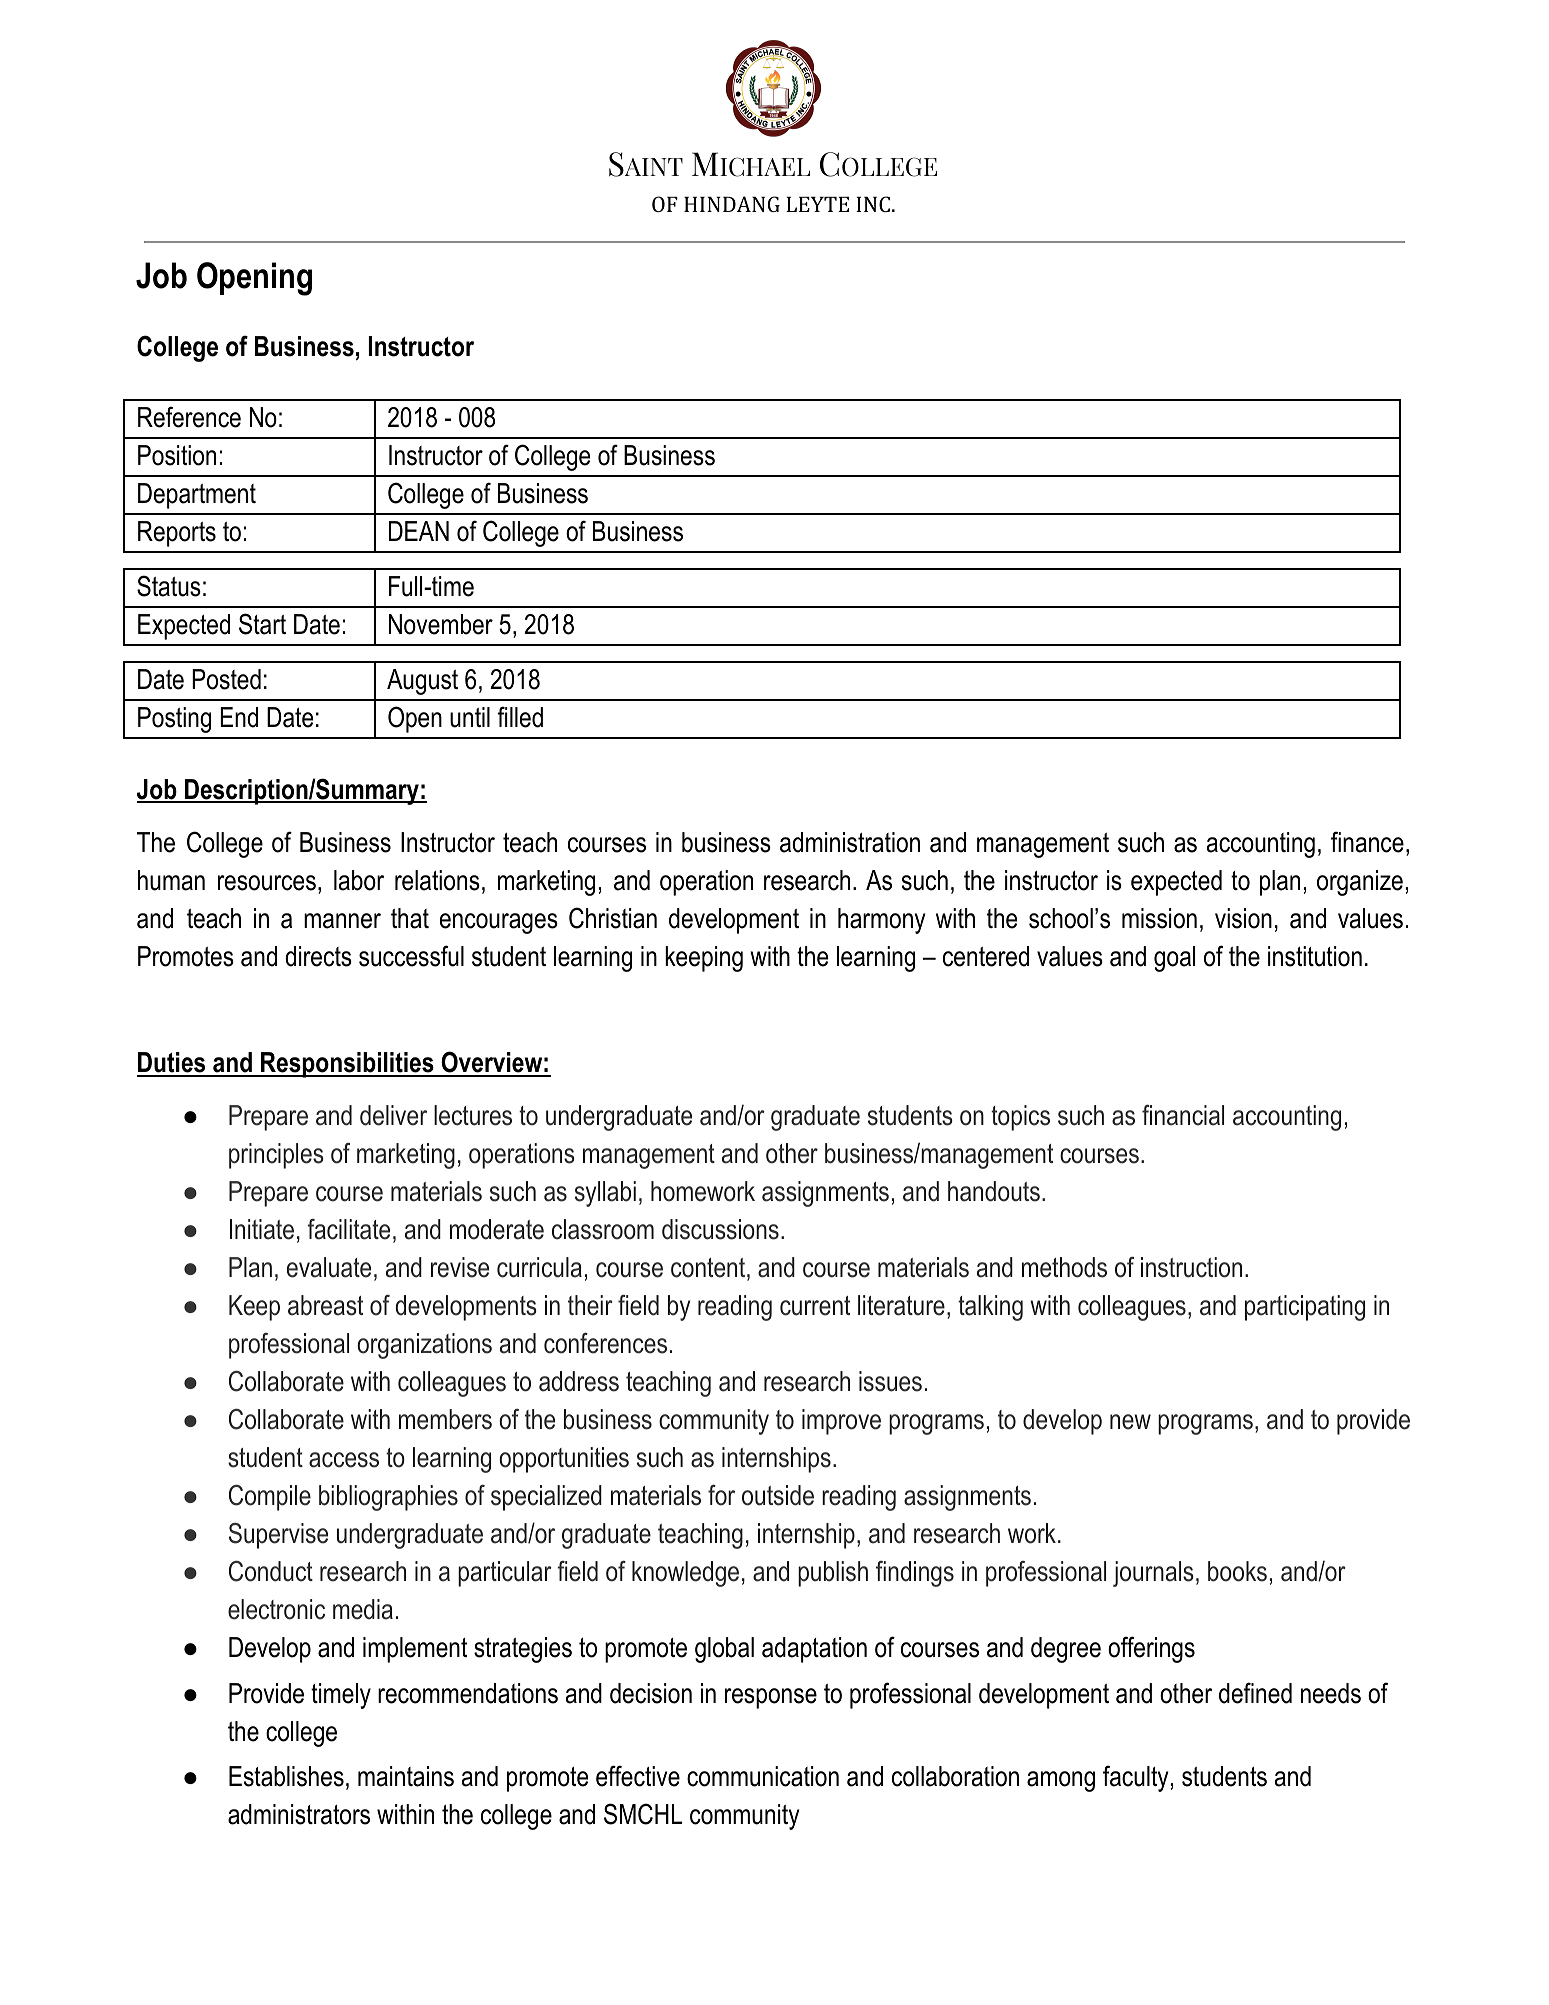  I want to click on harmony, so click(881, 921).
